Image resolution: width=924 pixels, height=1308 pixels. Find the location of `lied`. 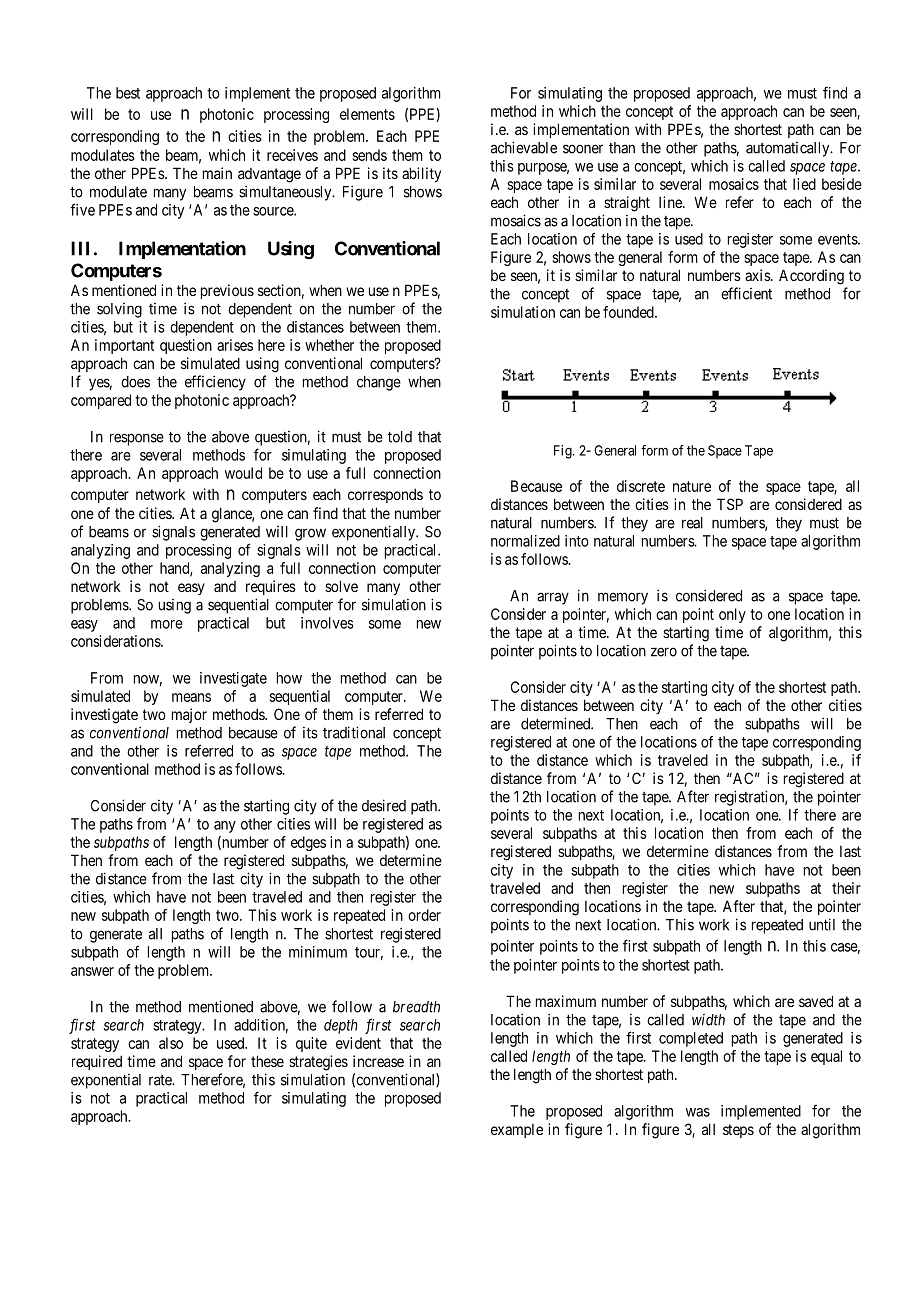

lied is located at coordinates (804, 184).
